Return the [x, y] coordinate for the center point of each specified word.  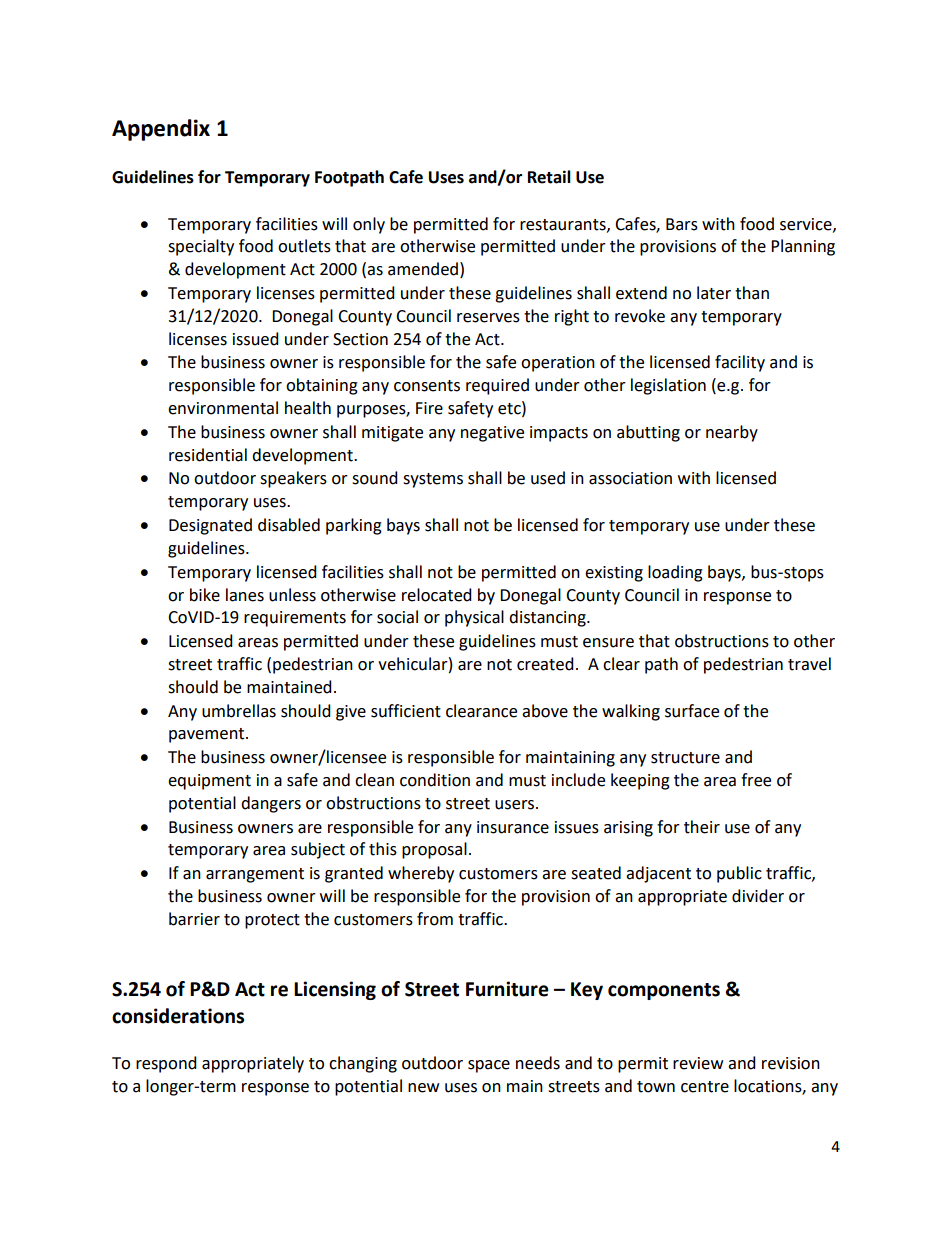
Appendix [161, 130]
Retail [549, 177]
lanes [245, 595]
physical [474, 618]
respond [166, 1064]
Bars [682, 224]
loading [675, 573]
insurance [513, 827]
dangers [271, 804]
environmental [223, 408]
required [497, 386]
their [702, 827]
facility [740, 363]
